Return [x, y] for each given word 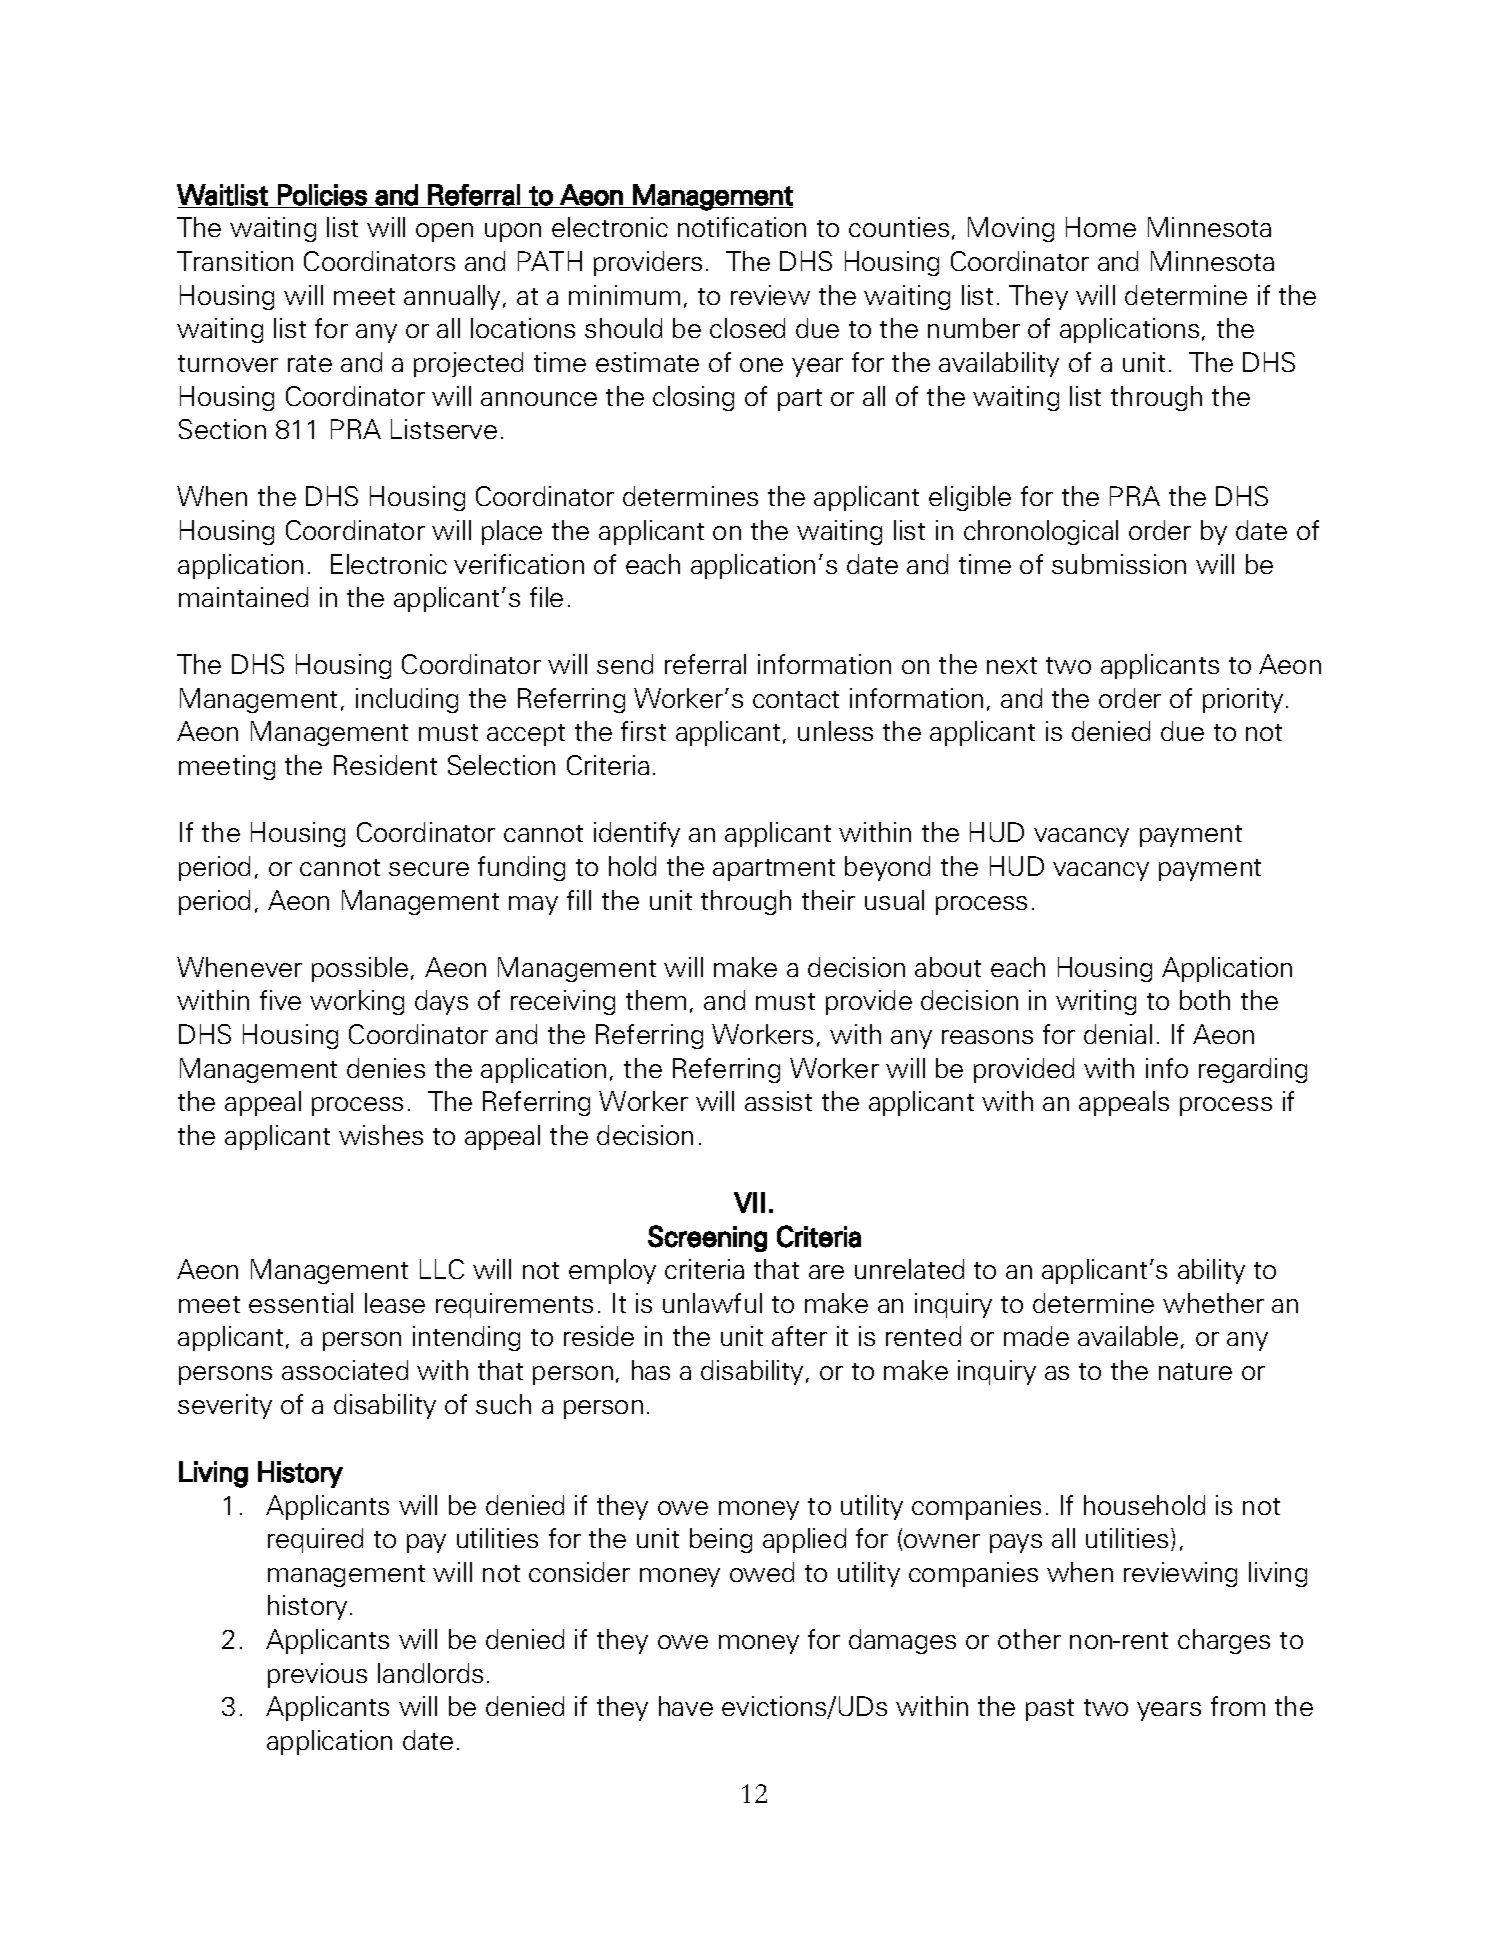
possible [360, 969]
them [656, 1000]
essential [301, 1303]
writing [1096, 1002]
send [625, 664]
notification [742, 227]
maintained [243, 597]
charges [1224, 1641]
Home [1101, 227]
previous [317, 1675]
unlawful [712, 1303]
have [686, 1706]
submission [1119, 564]
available [1128, 1336]
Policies [322, 195]
